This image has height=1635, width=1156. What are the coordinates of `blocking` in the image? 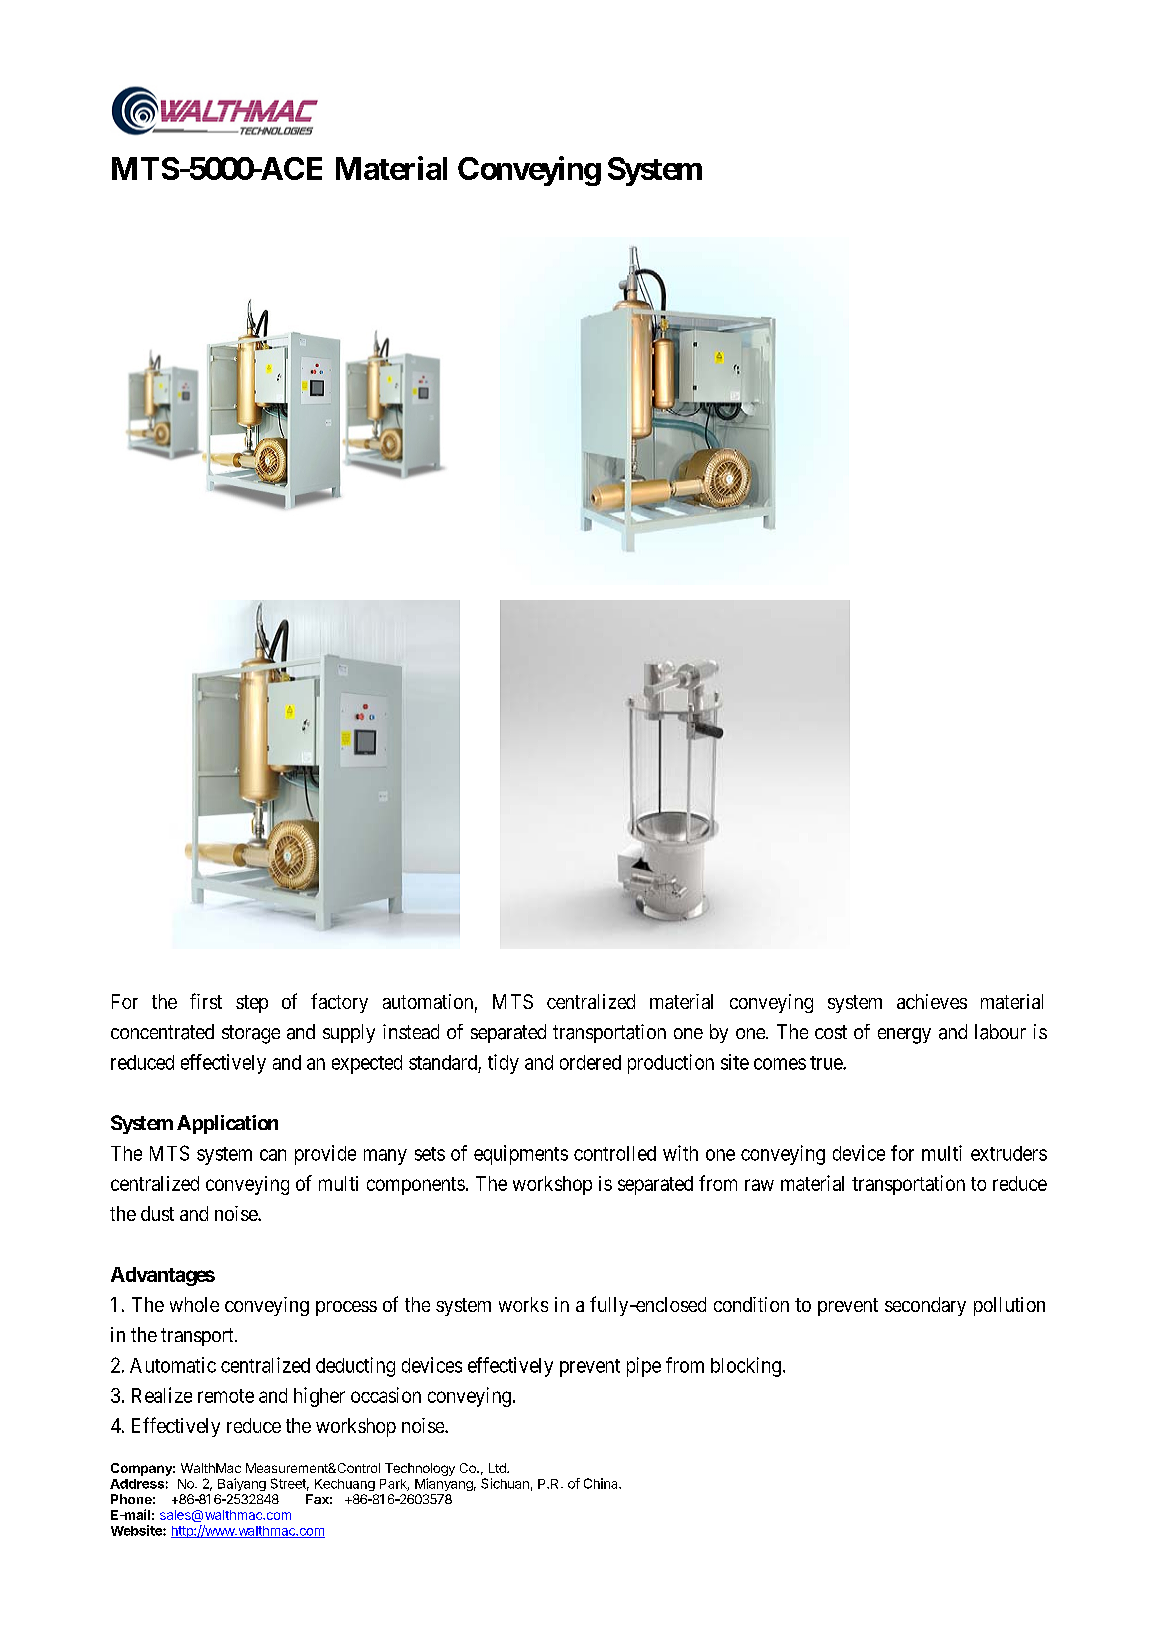 It's located at (746, 1367).
